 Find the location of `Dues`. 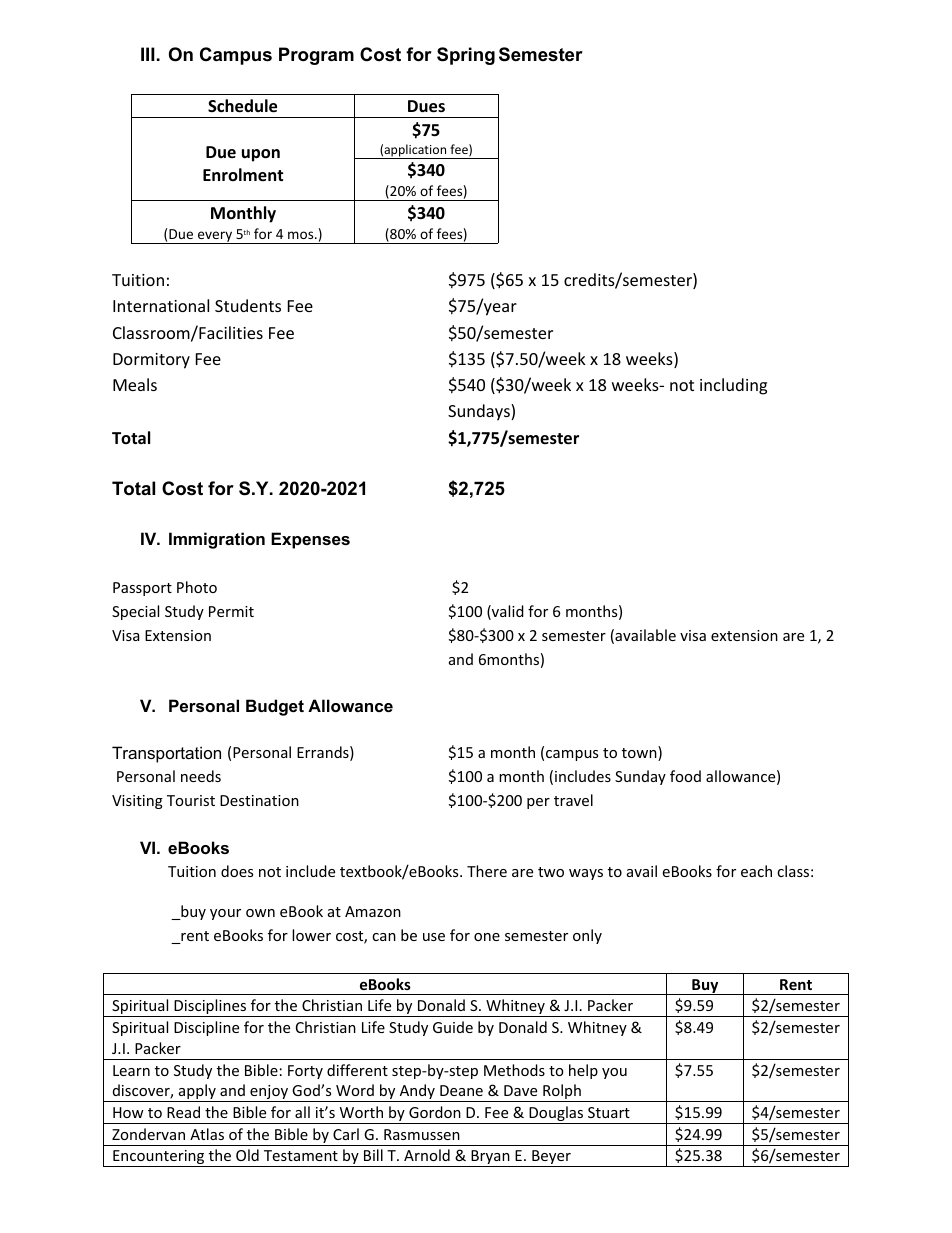

Dues is located at coordinates (426, 106).
